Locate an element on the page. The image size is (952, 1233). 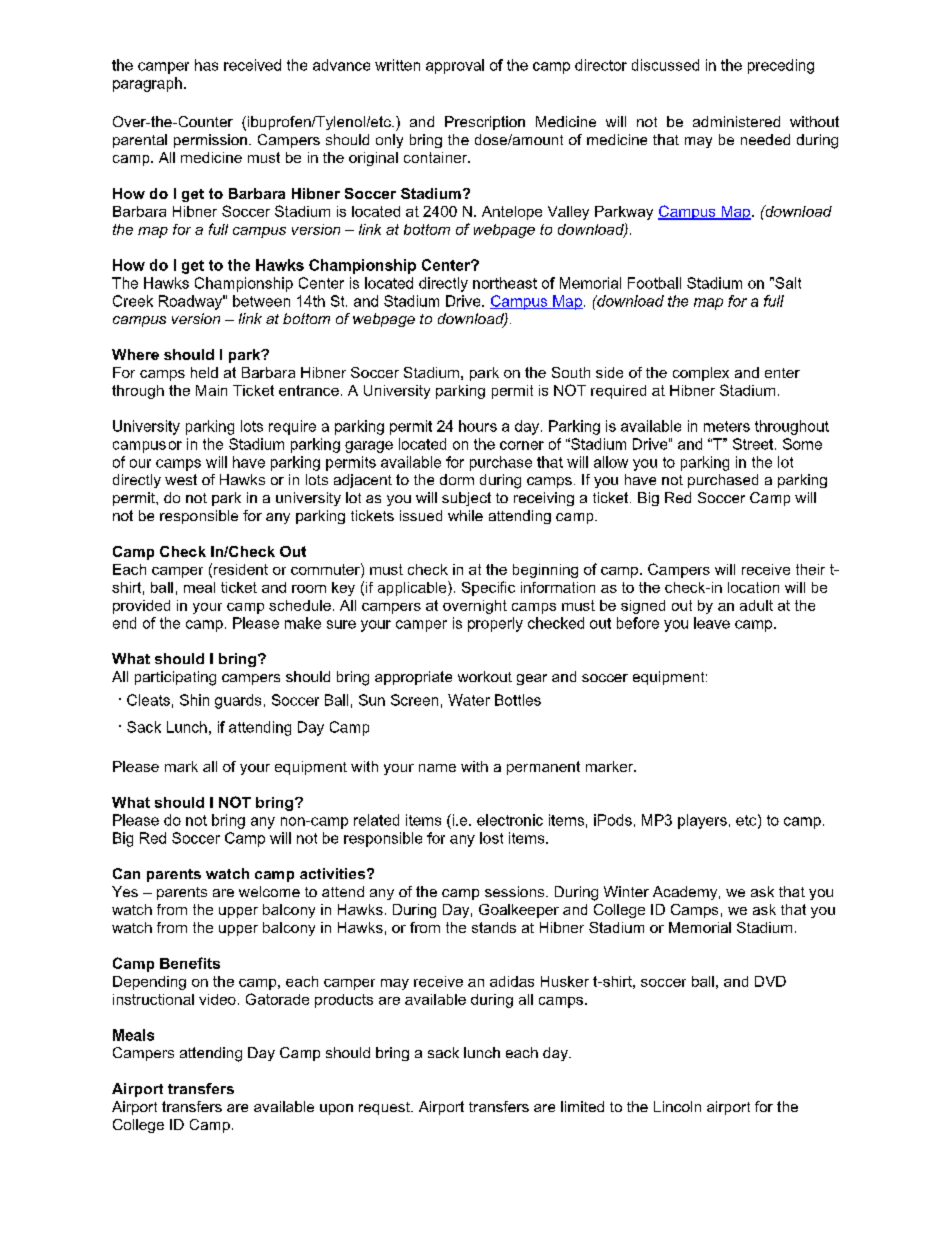
provided is located at coordinates (141, 607).
